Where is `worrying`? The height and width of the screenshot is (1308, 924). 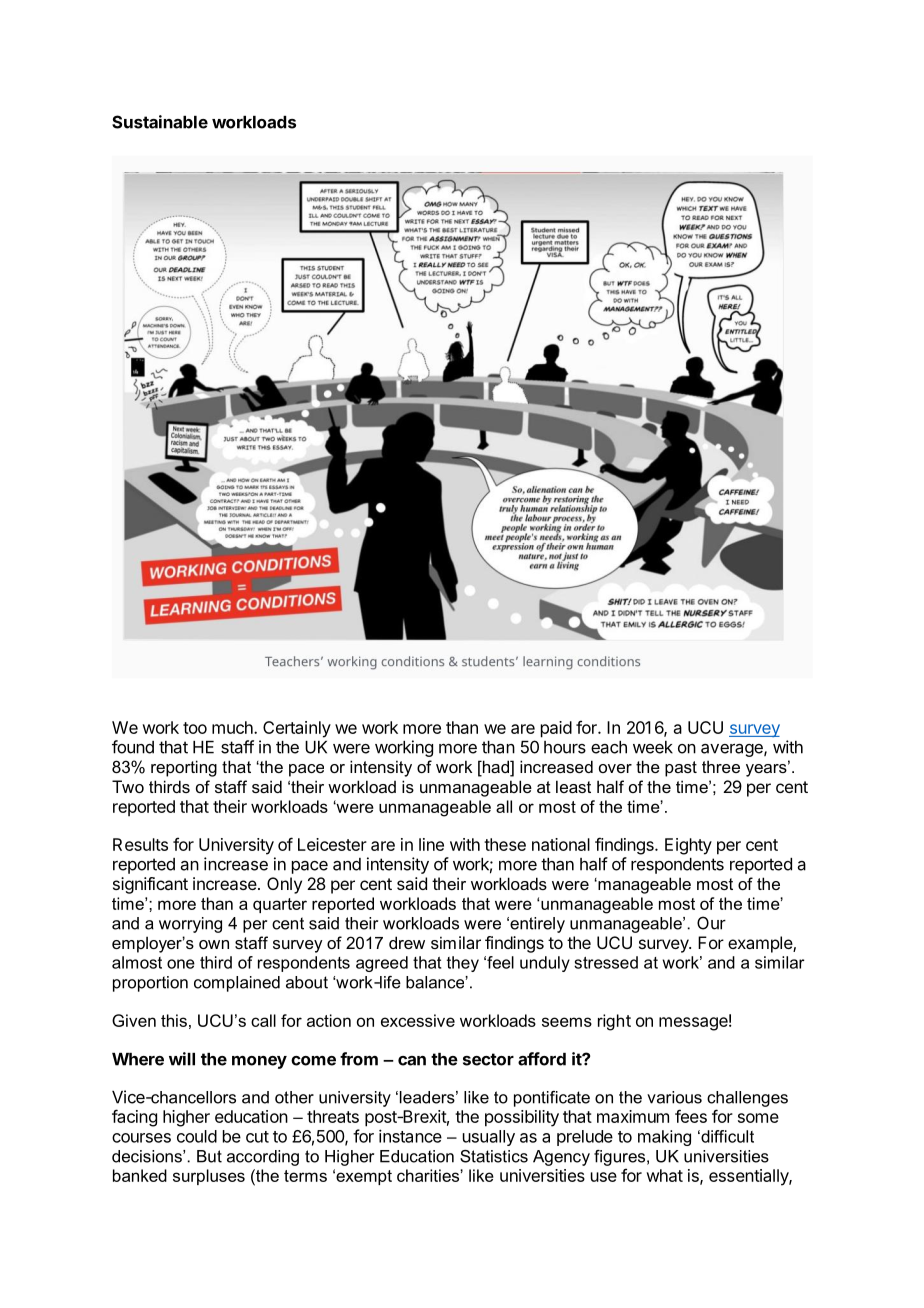 worrying is located at coordinates (190, 925).
